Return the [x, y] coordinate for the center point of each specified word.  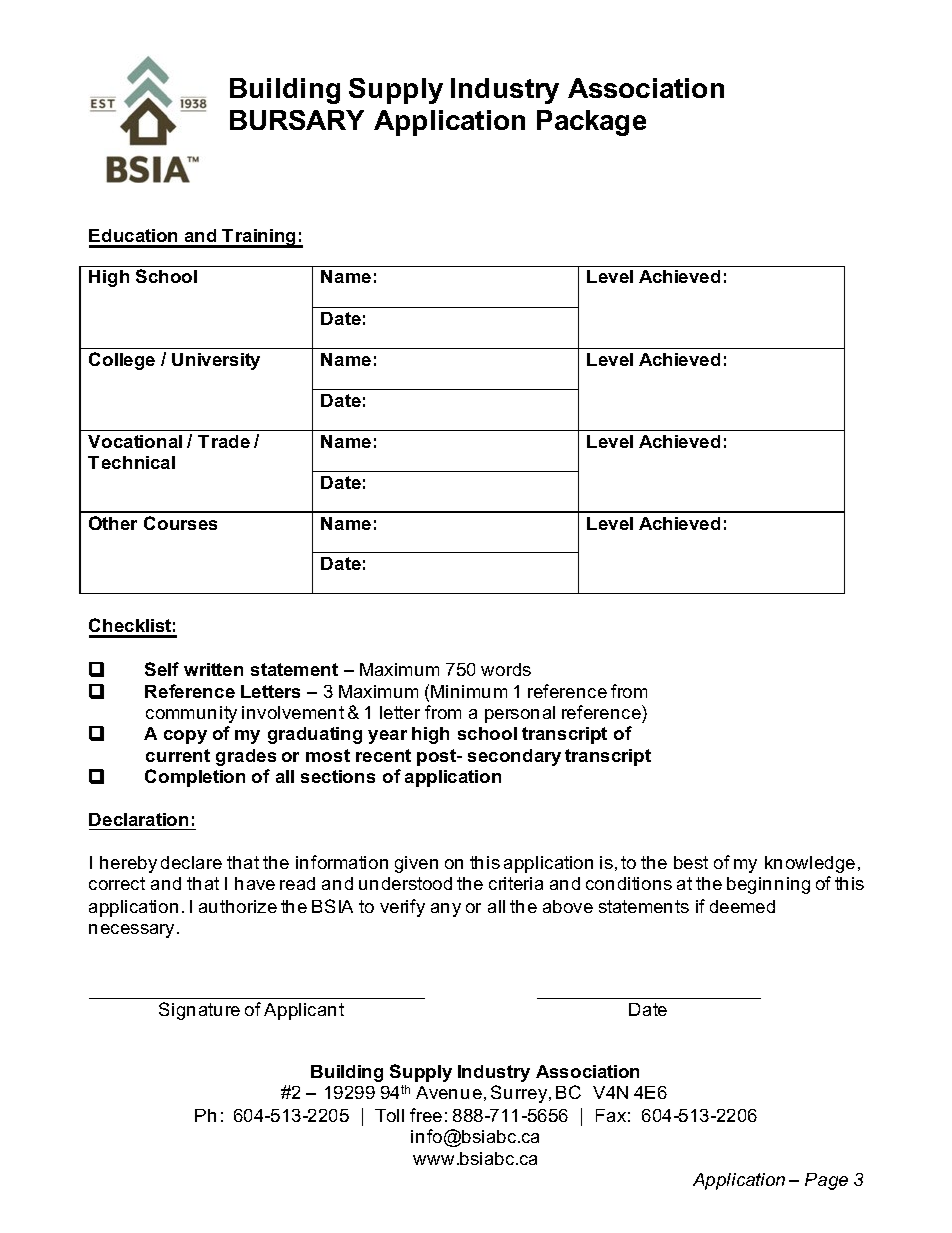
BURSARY [297, 120]
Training [260, 238]
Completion [195, 778]
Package [591, 123]
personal [520, 714]
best [691, 862]
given [416, 864]
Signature [199, 1011]
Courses [180, 523]
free [426, 1115]
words [506, 669]
